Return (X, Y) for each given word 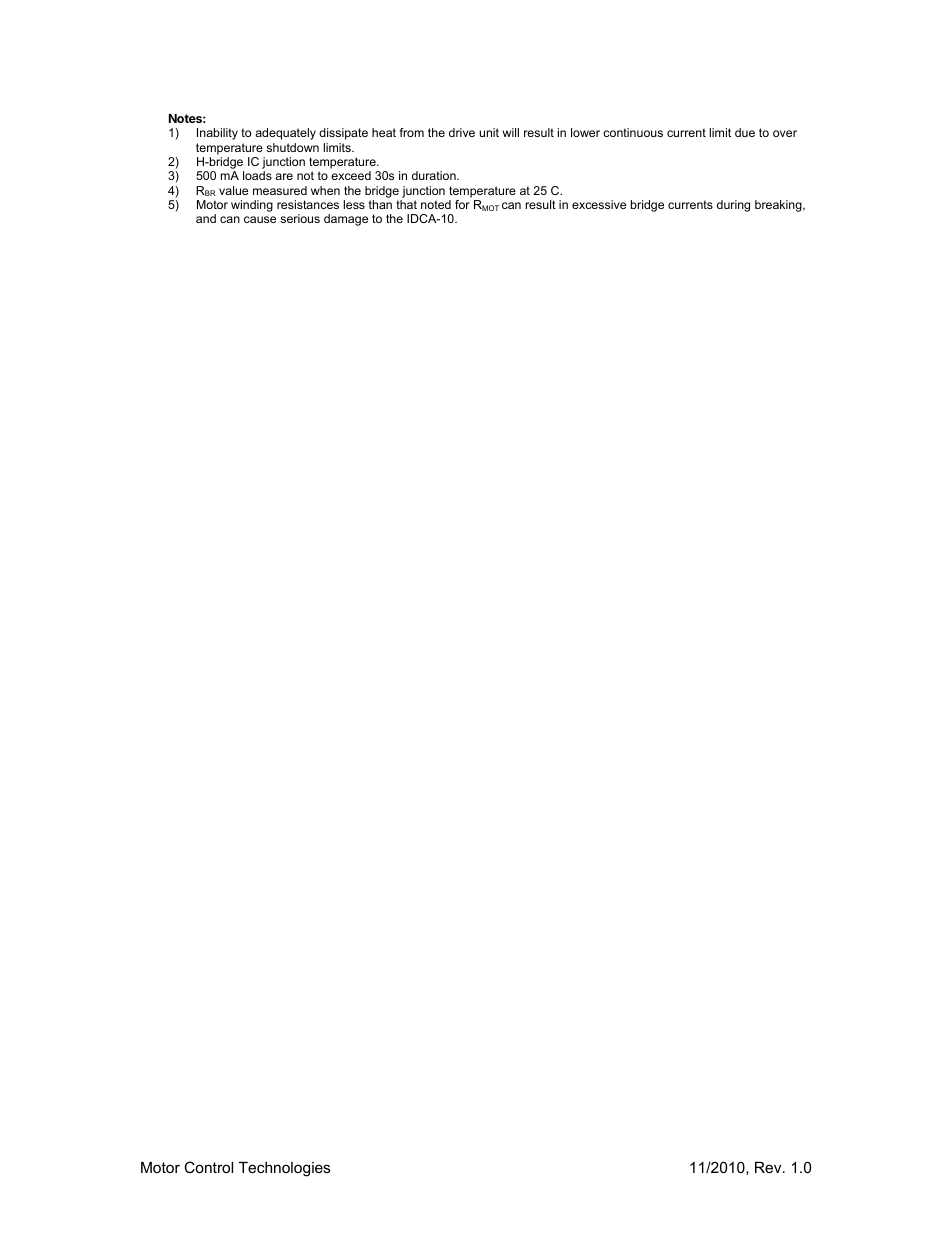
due (745, 132)
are (284, 176)
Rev (769, 1167)
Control (208, 1167)
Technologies (284, 1169)
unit (489, 132)
